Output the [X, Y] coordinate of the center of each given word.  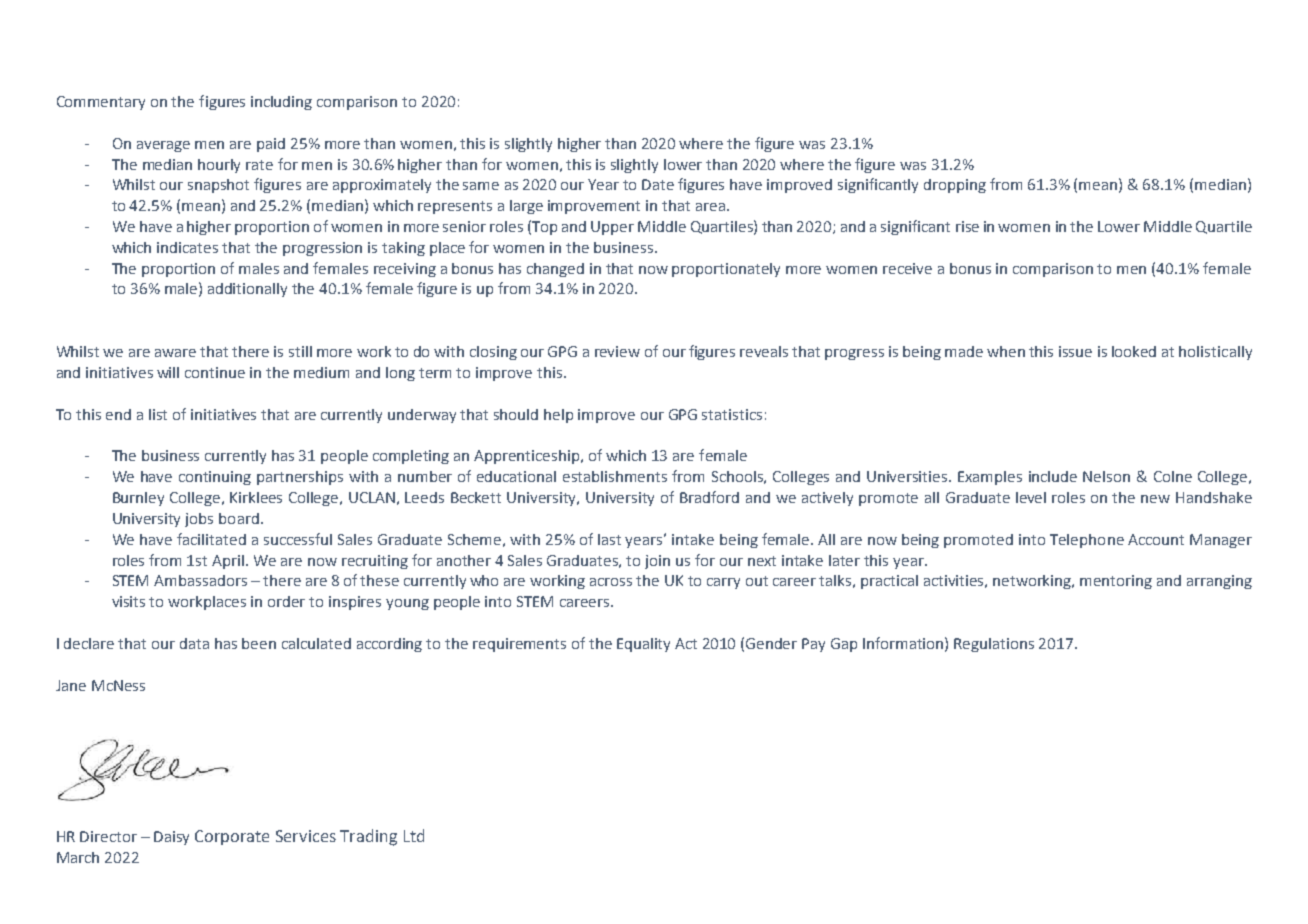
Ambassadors [200, 580]
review [617, 351]
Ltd [414, 835]
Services [306, 836]
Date [658, 184]
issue [1075, 351]
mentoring [1116, 582]
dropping [955, 186]
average [163, 146]
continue [215, 372]
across [611, 582]
